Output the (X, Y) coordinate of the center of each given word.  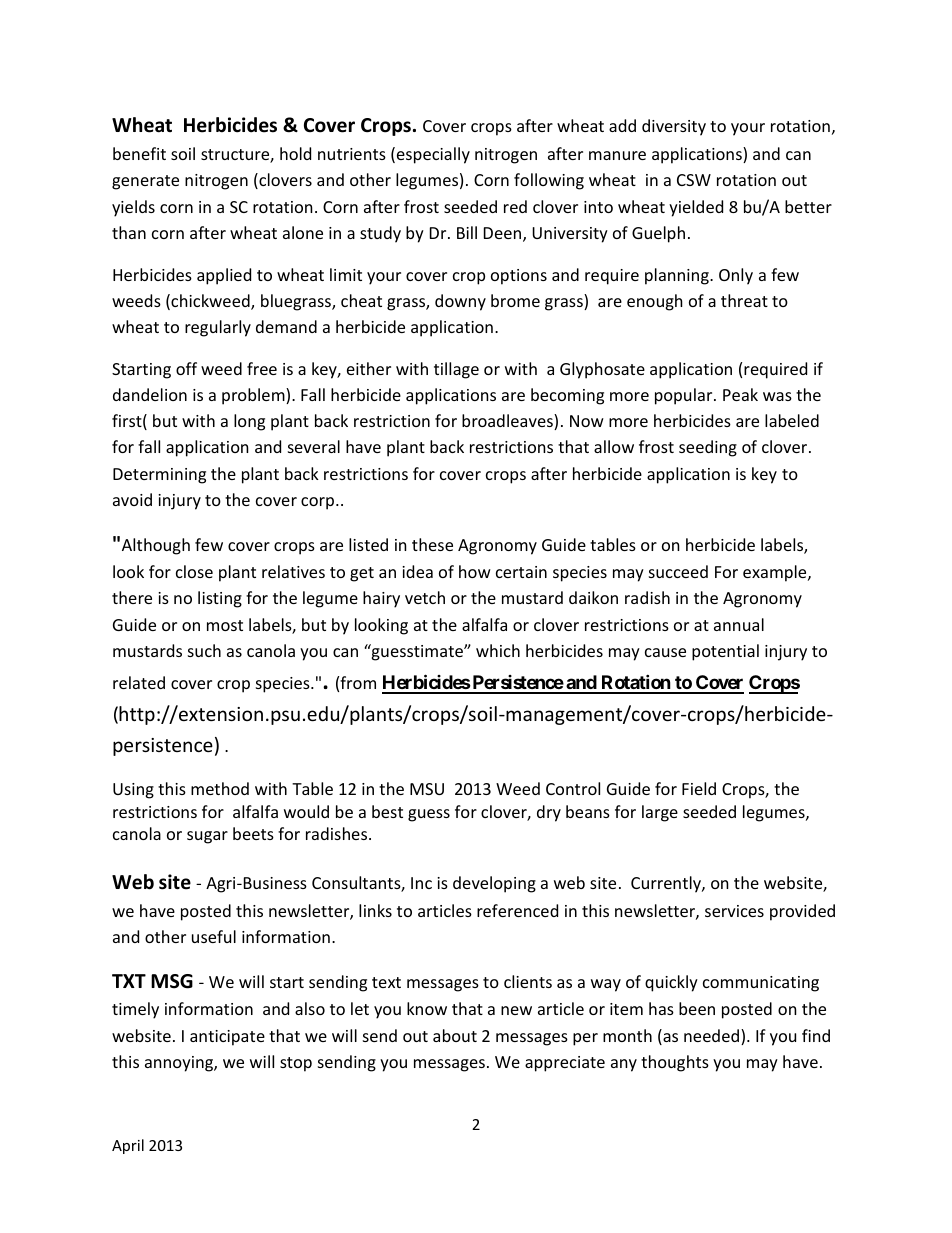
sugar (207, 837)
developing (494, 884)
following (549, 181)
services (734, 911)
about (455, 1035)
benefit (139, 153)
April (128, 1146)
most (225, 625)
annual (739, 624)
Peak (740, 394)
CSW (694, 180)
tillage (456, 370)
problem (254, 396)
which (498, 650)
